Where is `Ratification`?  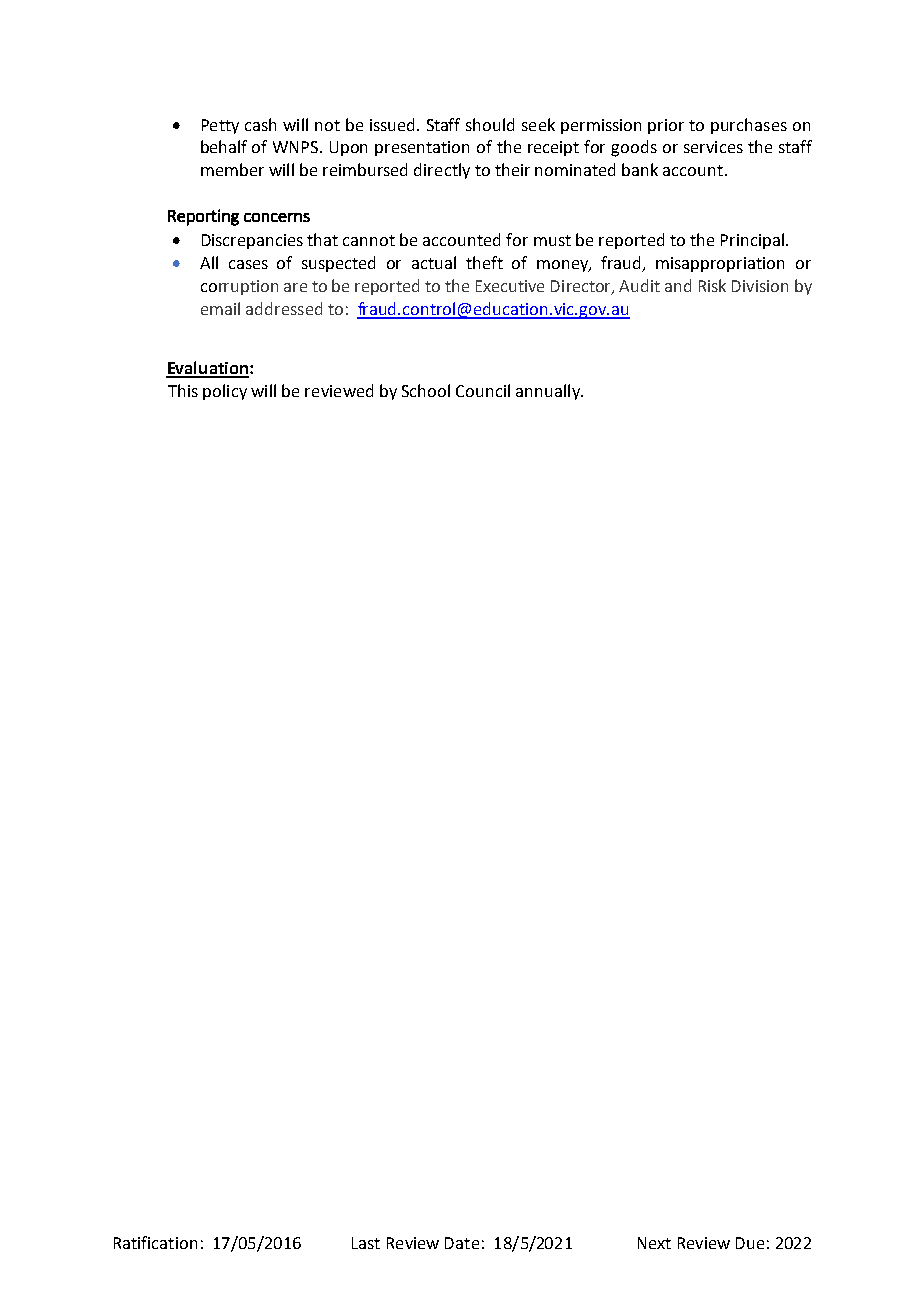
Ratification is located at coordinates (155, 1242).
